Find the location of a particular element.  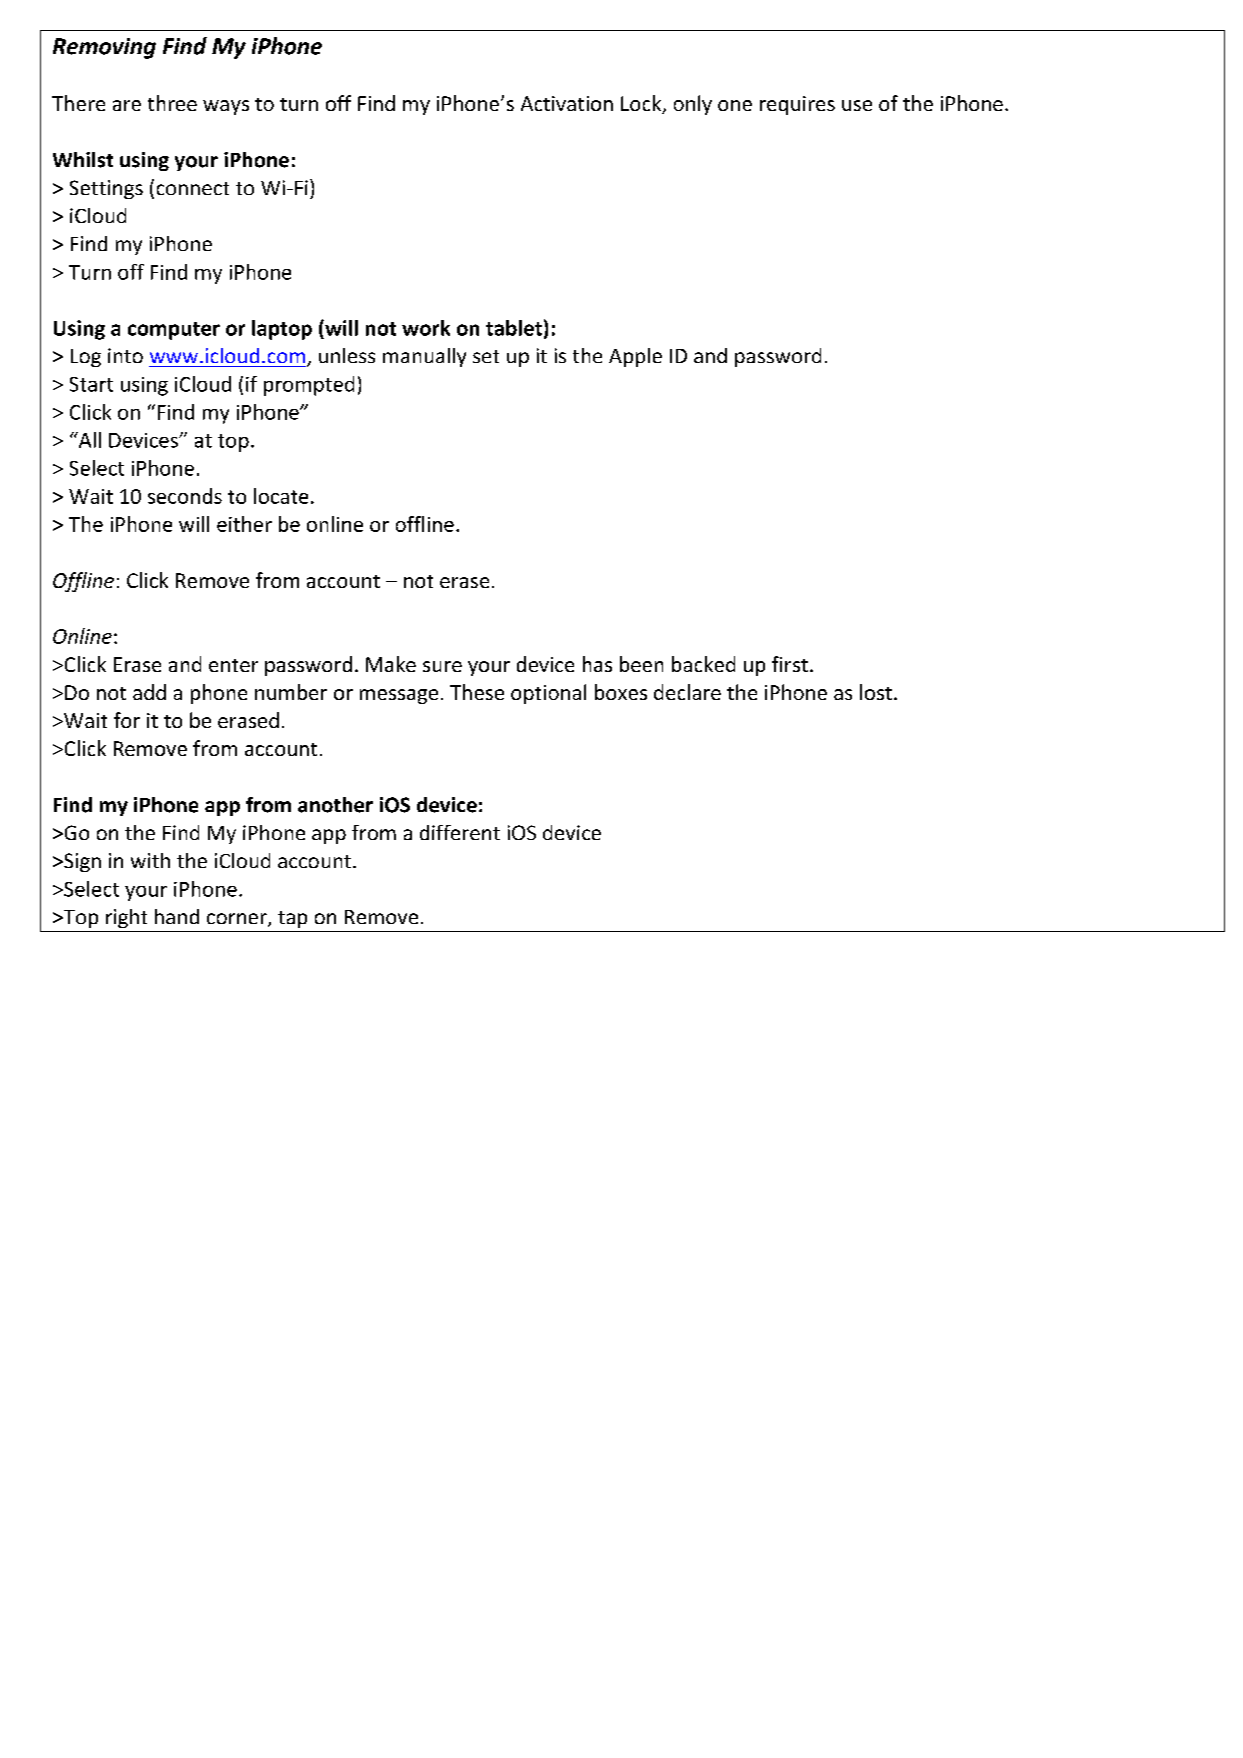

seconds is located at coordinates (185, 496).
